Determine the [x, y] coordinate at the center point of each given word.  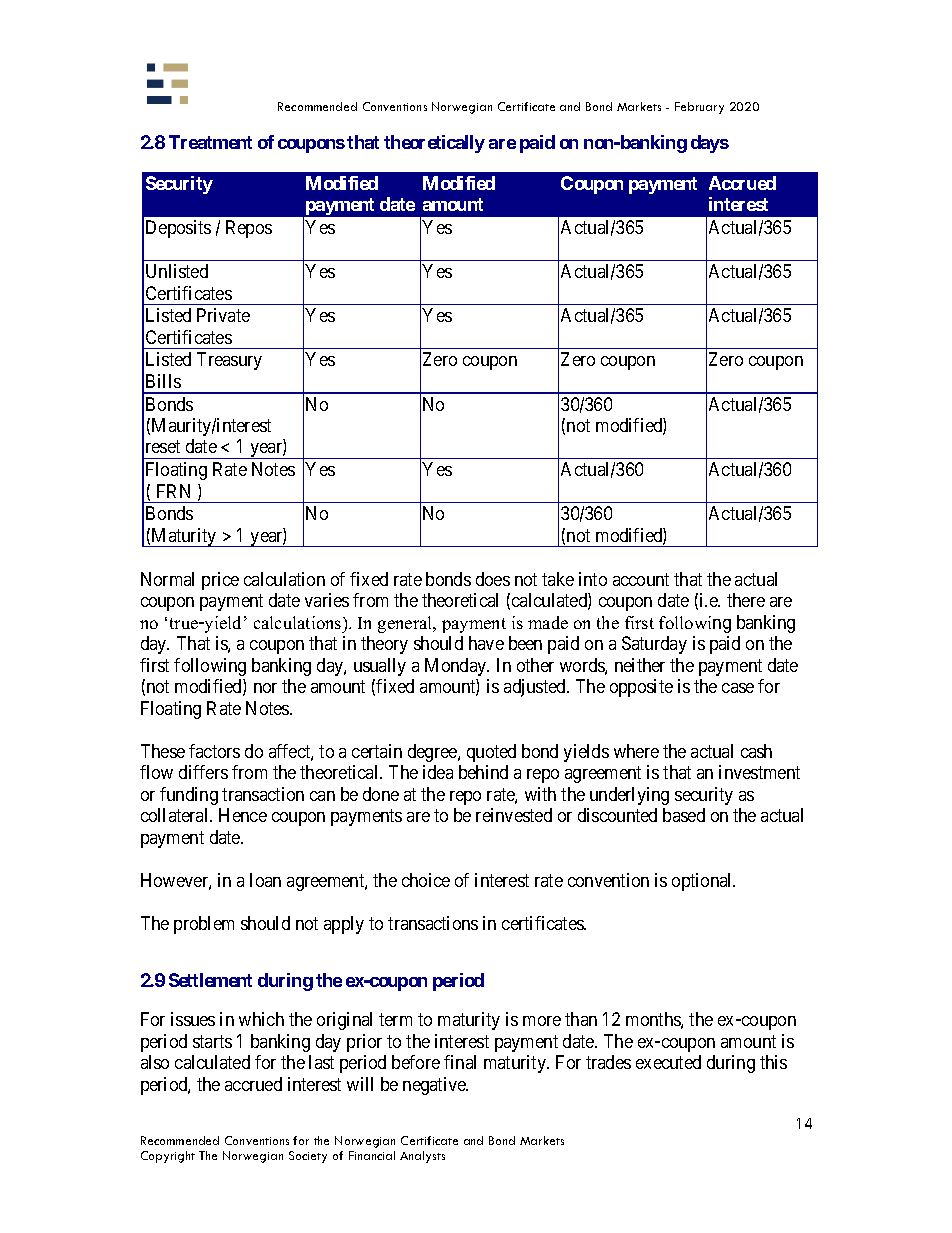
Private [223, 315]
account [641, 579]
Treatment [210, 142]
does [493, 579]
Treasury [229, 361]
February [699, 108]
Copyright [168, 1157]
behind [483, 772]
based [684, 815]
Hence [243, 815]
